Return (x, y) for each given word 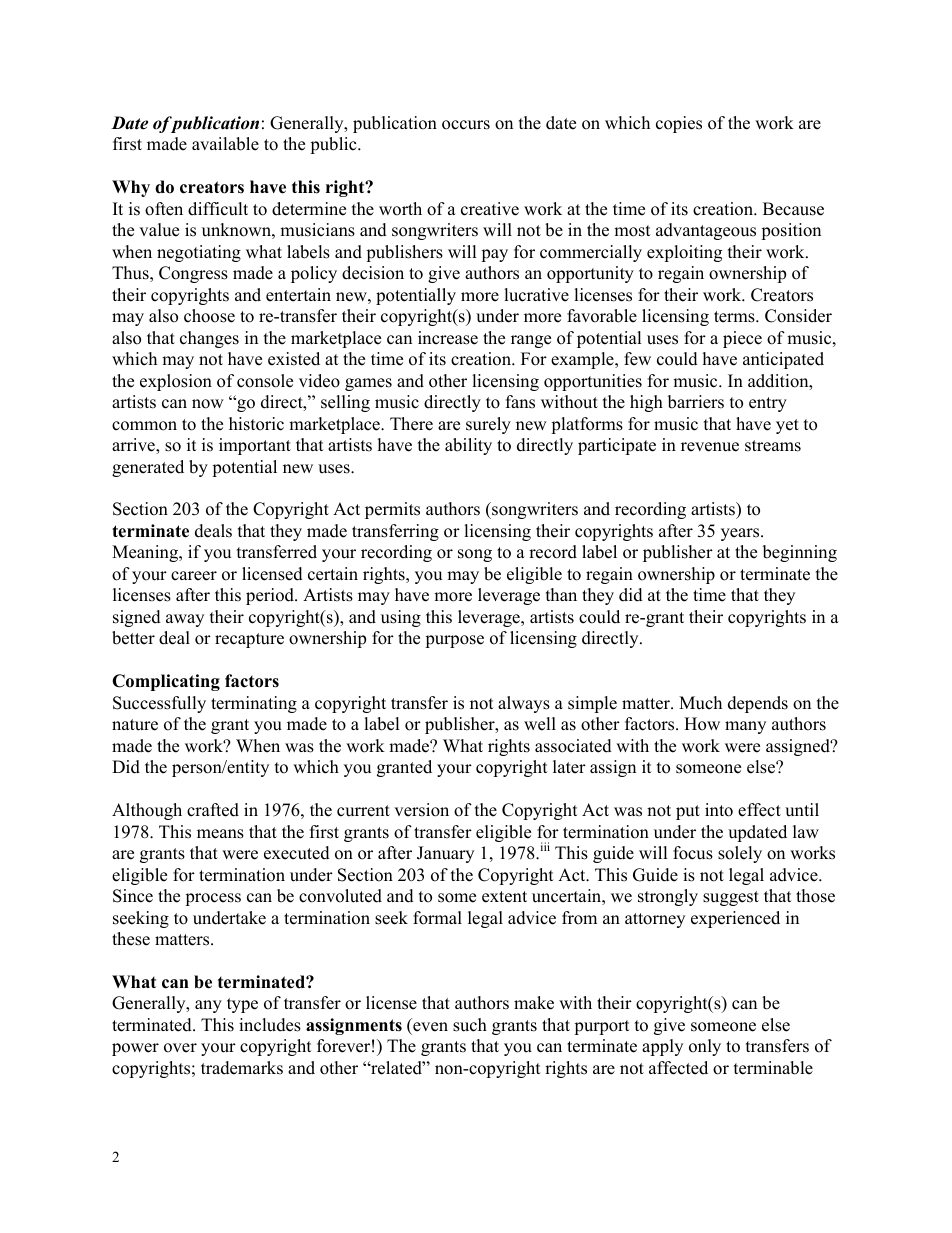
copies (679, 124)
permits (392, 510)
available (225, 144)
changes (209, 339)
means (220, 834)
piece (742, 339)
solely (740, 854)
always (524, 704)
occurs (466, 125)
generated (148, 468)
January (445, 854)
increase (448, 338)
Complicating (166, 682)
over (180, 1048)
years (741, 534)
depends (758, 704)
